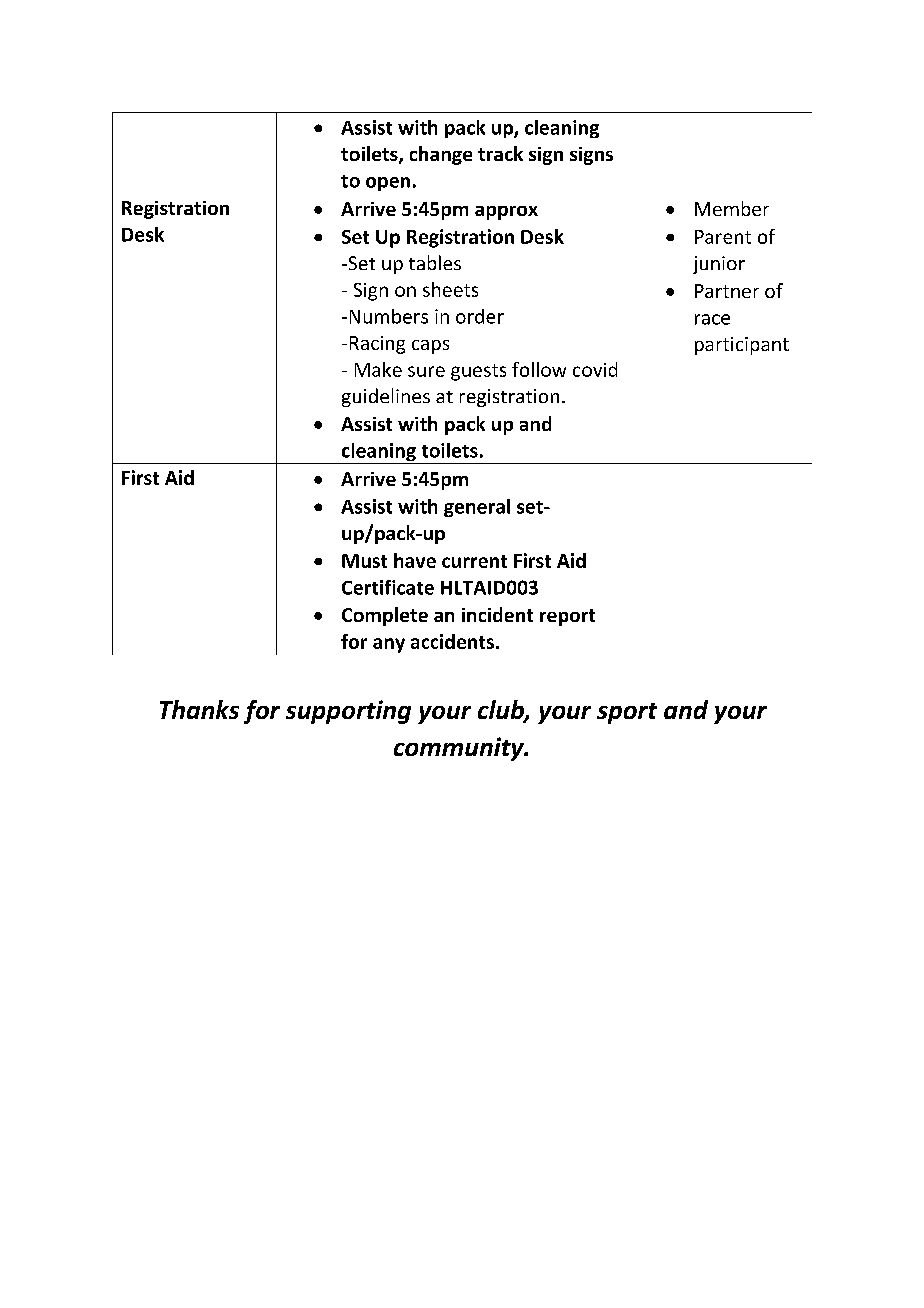 The image size is (924, 1308). I want to click on Member, so click(732, 208).
